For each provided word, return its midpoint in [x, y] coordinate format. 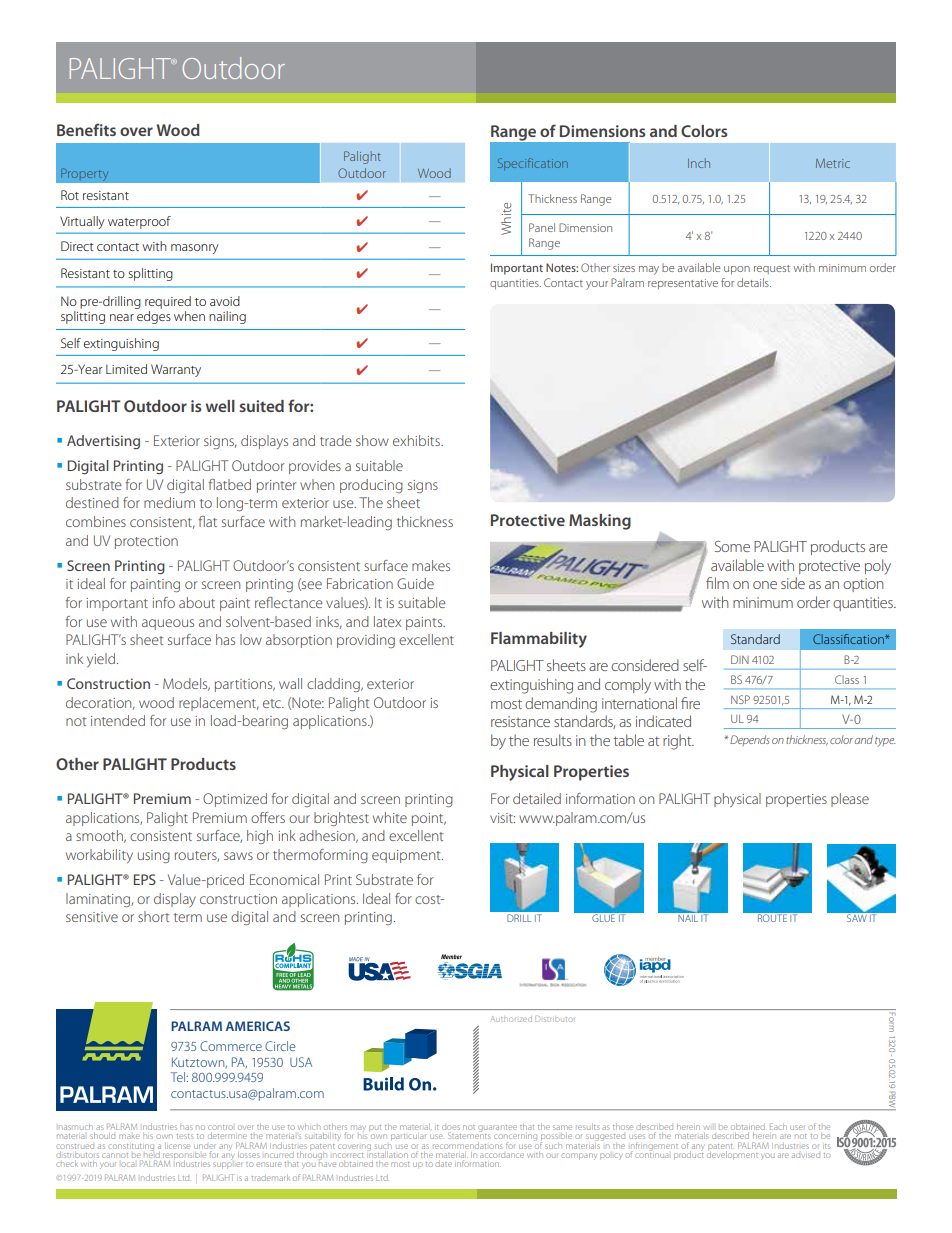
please [850, 800]
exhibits [417, 440]
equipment [407, 856]
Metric [833, 163]
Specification [533, 164]
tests [184, 1136]
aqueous [168, 624]
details [754, 282]
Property [85, 174]
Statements [469, 1135]
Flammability [539, 640]
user [797, 1127]
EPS [145, 879]
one [765, 585]
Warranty [176, 370]
